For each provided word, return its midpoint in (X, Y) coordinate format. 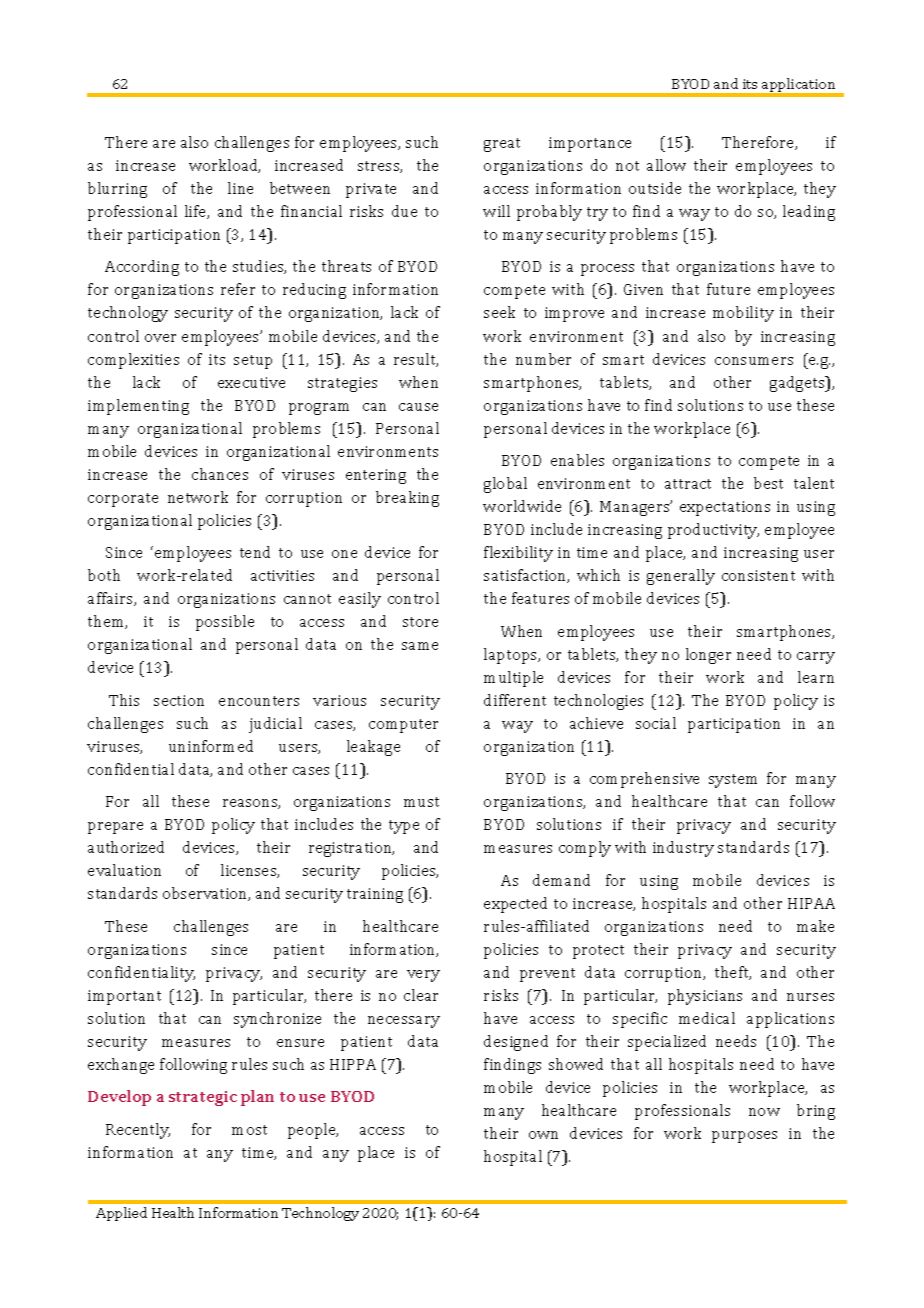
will (496, 211)
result (416, 360)
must (421, 802)
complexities (133, 361)
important (124, 997)
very (423, 976)
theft (733, 973)
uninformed (211, 746)
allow (666, 165)
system (733, 781)
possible (225, 623)
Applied (121, 1214)
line (240, 188)
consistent (758, 575)
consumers (754, 361)
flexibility (518, 554)
